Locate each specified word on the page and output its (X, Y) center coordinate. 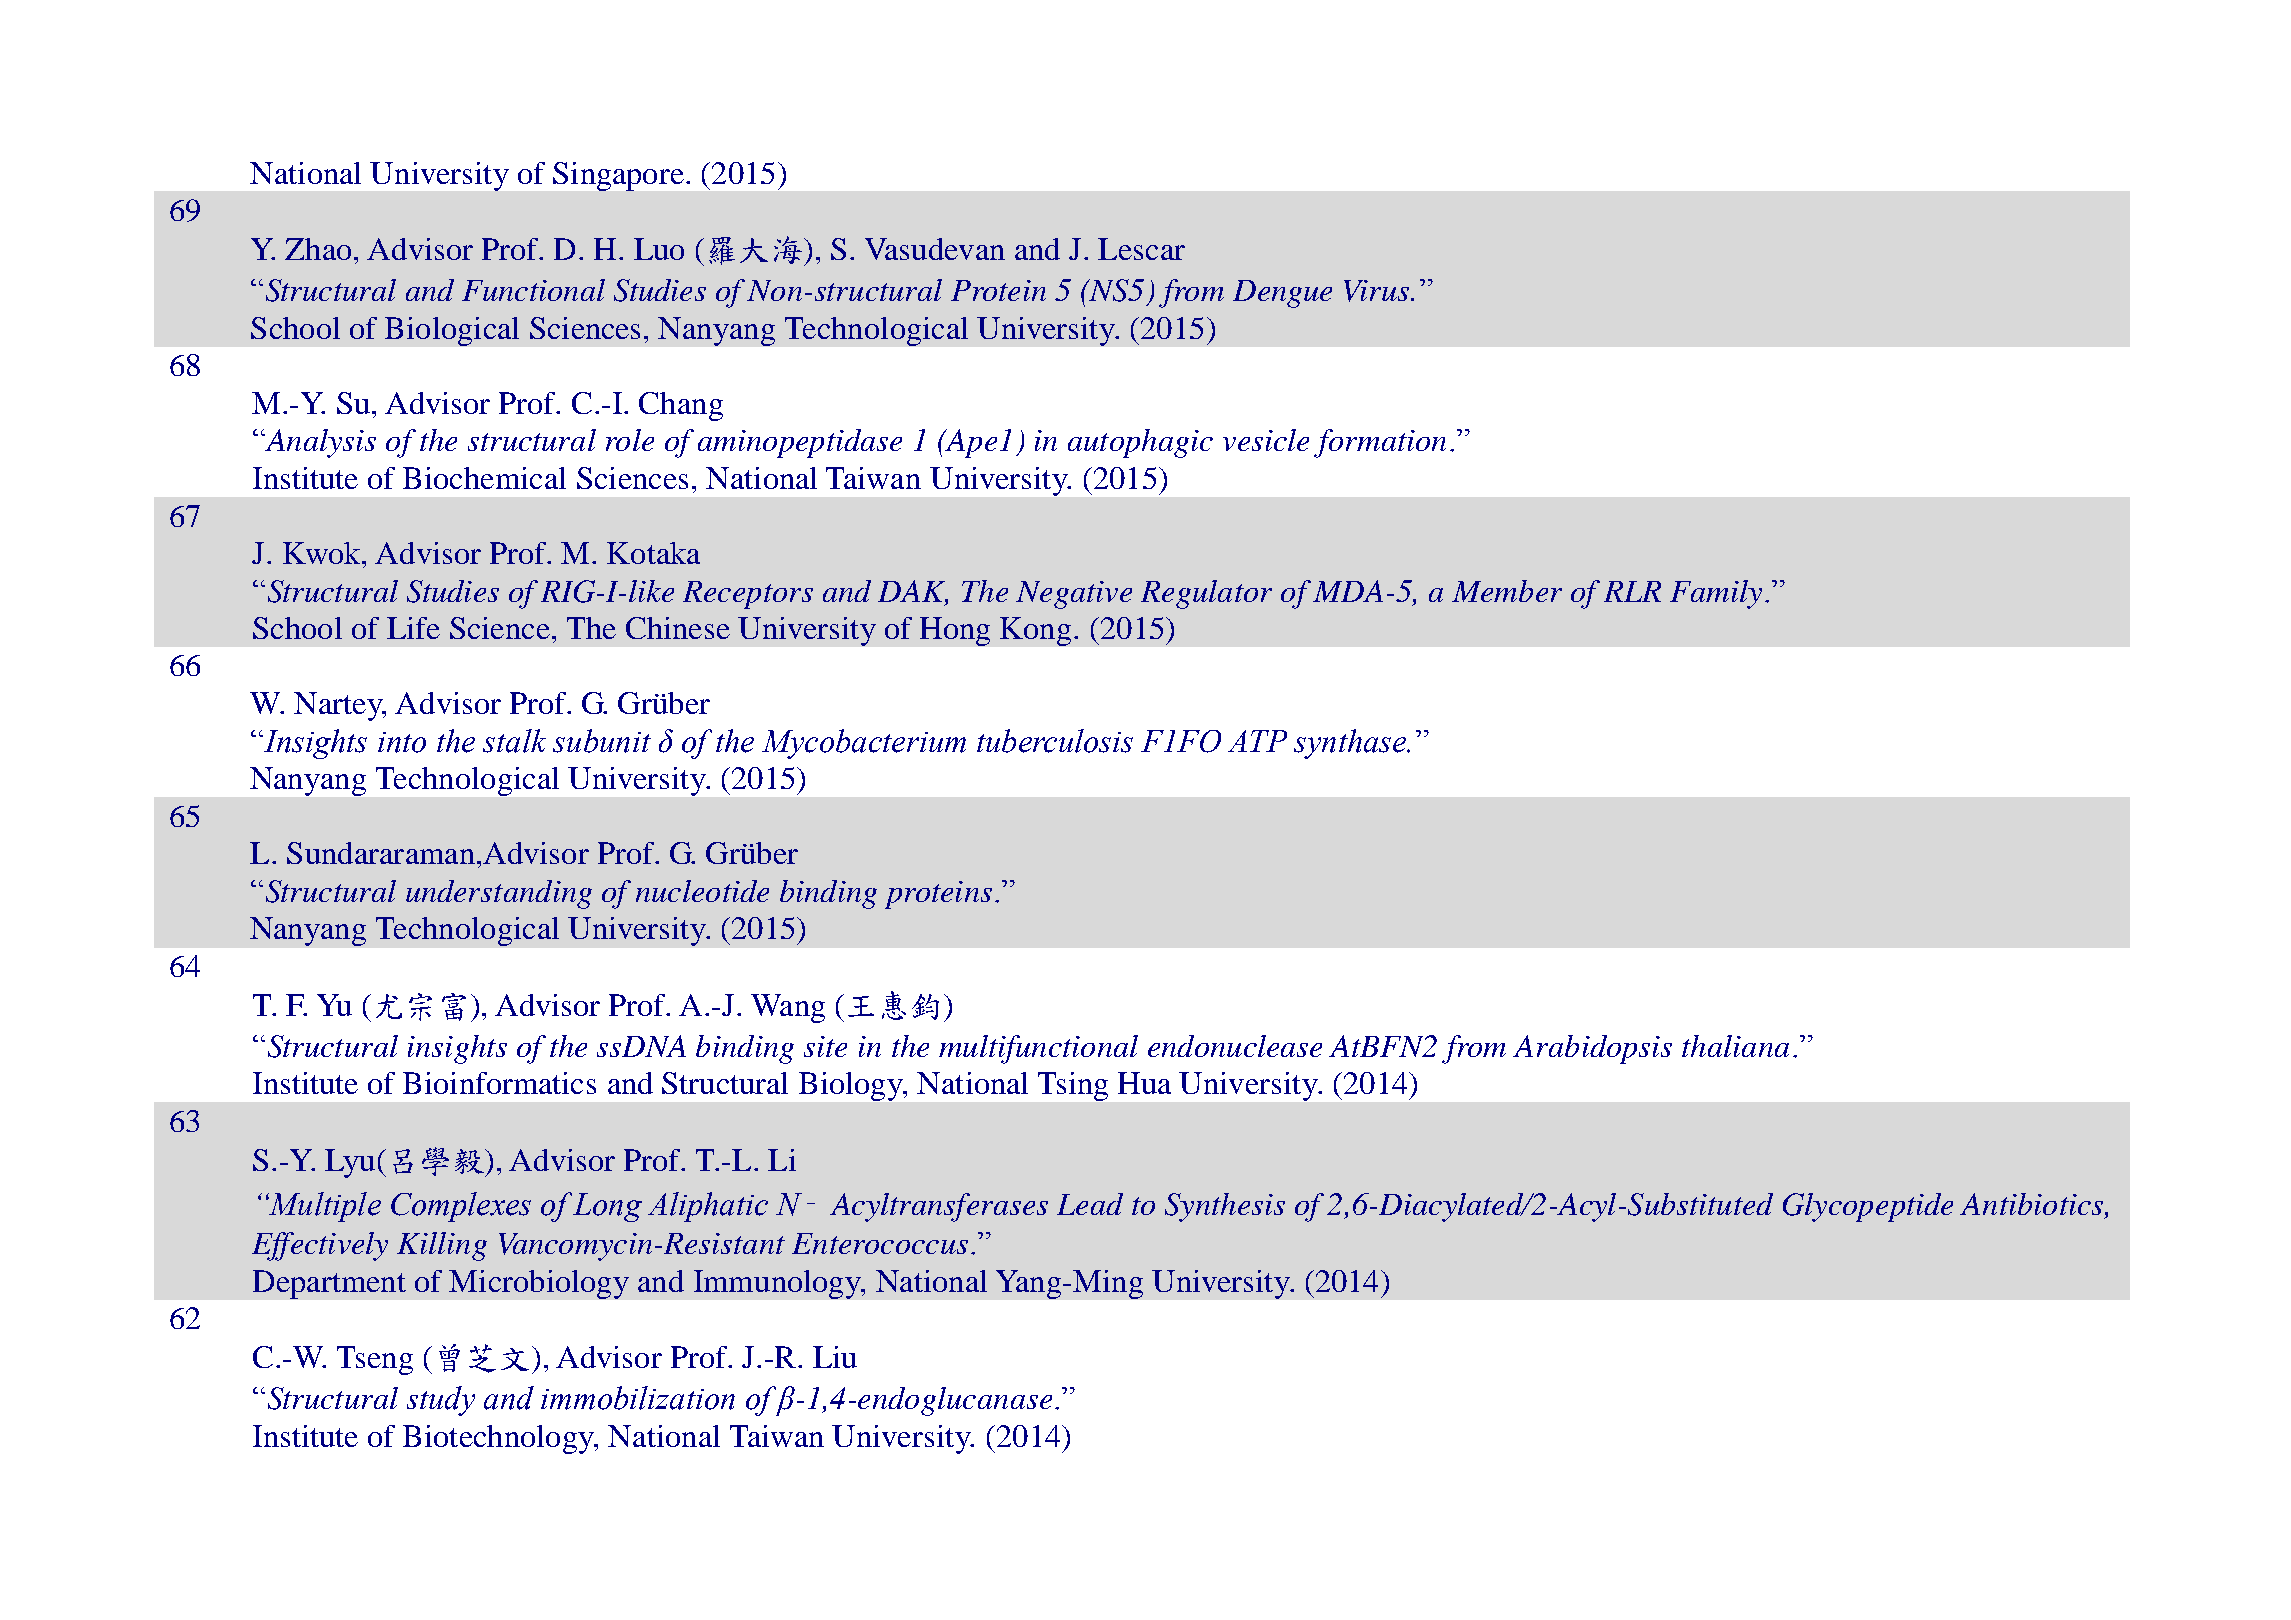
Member (1507, 591)
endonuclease (1235, 1046)
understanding (499, 894)
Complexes (461, 1207)
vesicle (1266, 440)
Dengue (1282, 294)
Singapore (618, 176)
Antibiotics (2033, 1205)
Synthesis (1225, 1207)
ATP (1257, 741)
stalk (514, 741)
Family (1716, 594)
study (441, 1401)
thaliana (1735, 1046)
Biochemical (484, 478)
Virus (1378, 291)
